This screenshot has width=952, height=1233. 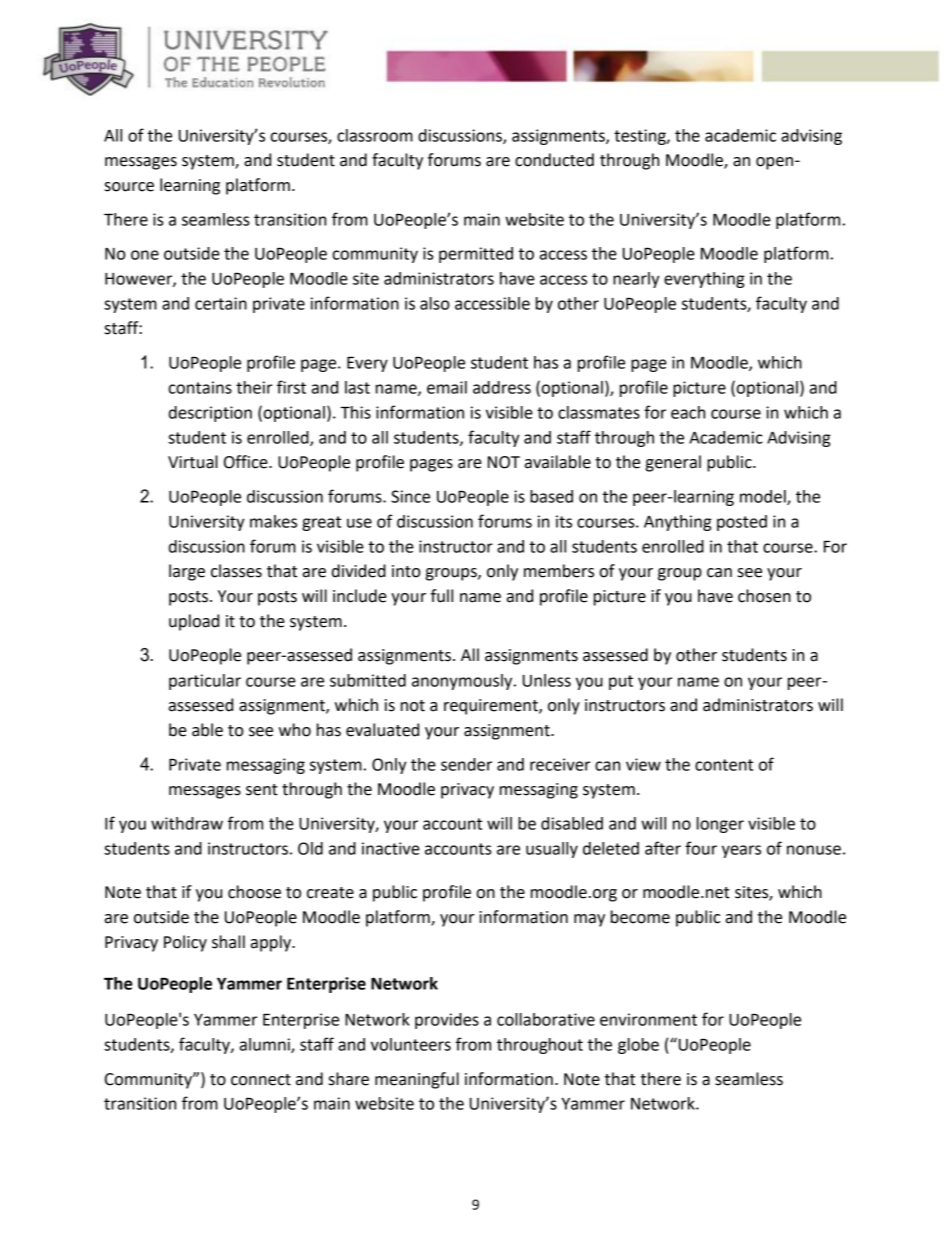 What do you see at coordinates (442, 596) in the screenshot?
I see `full` at bounding box center [442, 596].
